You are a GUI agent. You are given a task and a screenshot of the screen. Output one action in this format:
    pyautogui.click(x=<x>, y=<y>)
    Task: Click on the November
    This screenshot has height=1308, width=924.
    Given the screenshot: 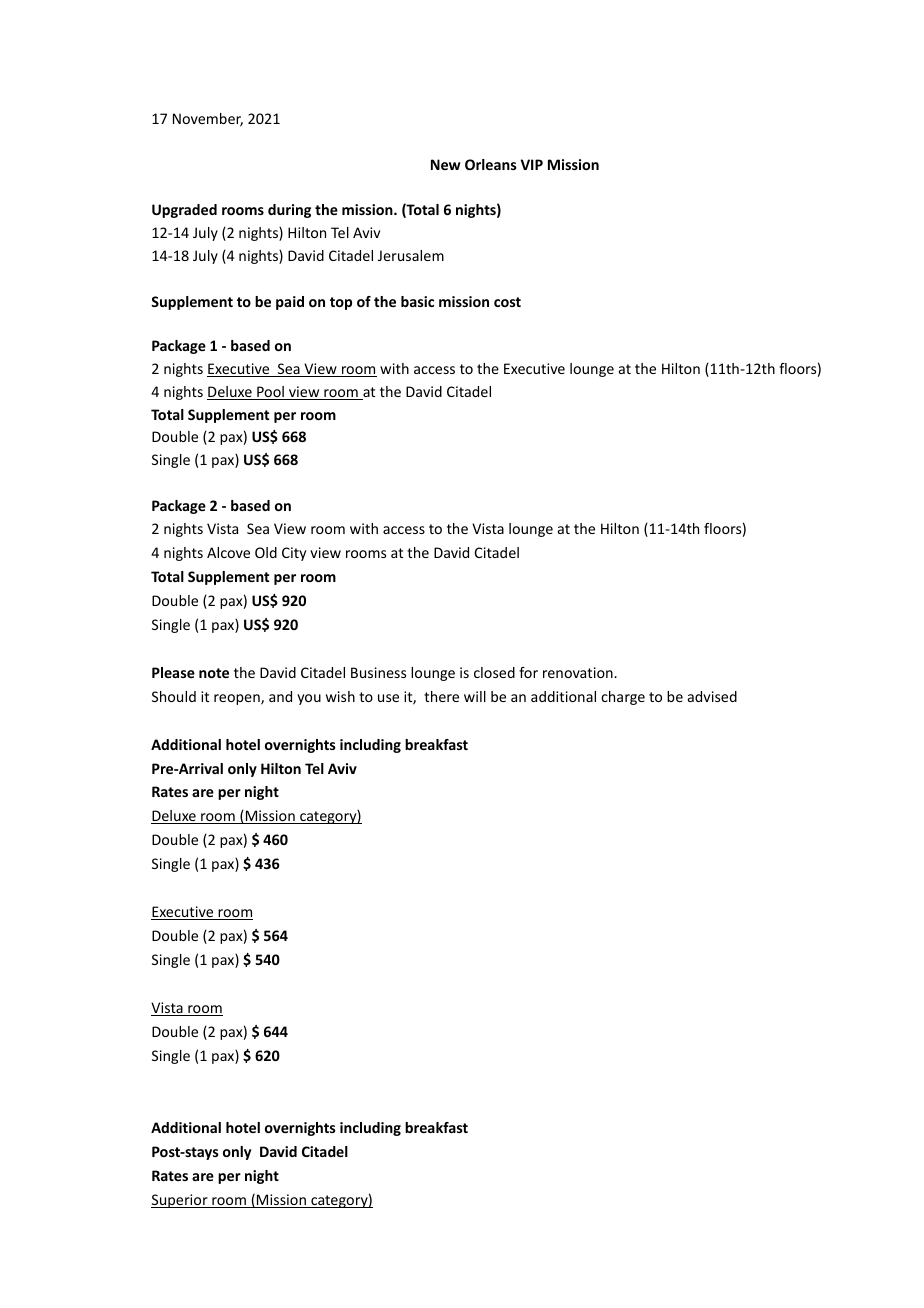 What is the action you would take?
    pyautogui.click(x=208, y=120)
